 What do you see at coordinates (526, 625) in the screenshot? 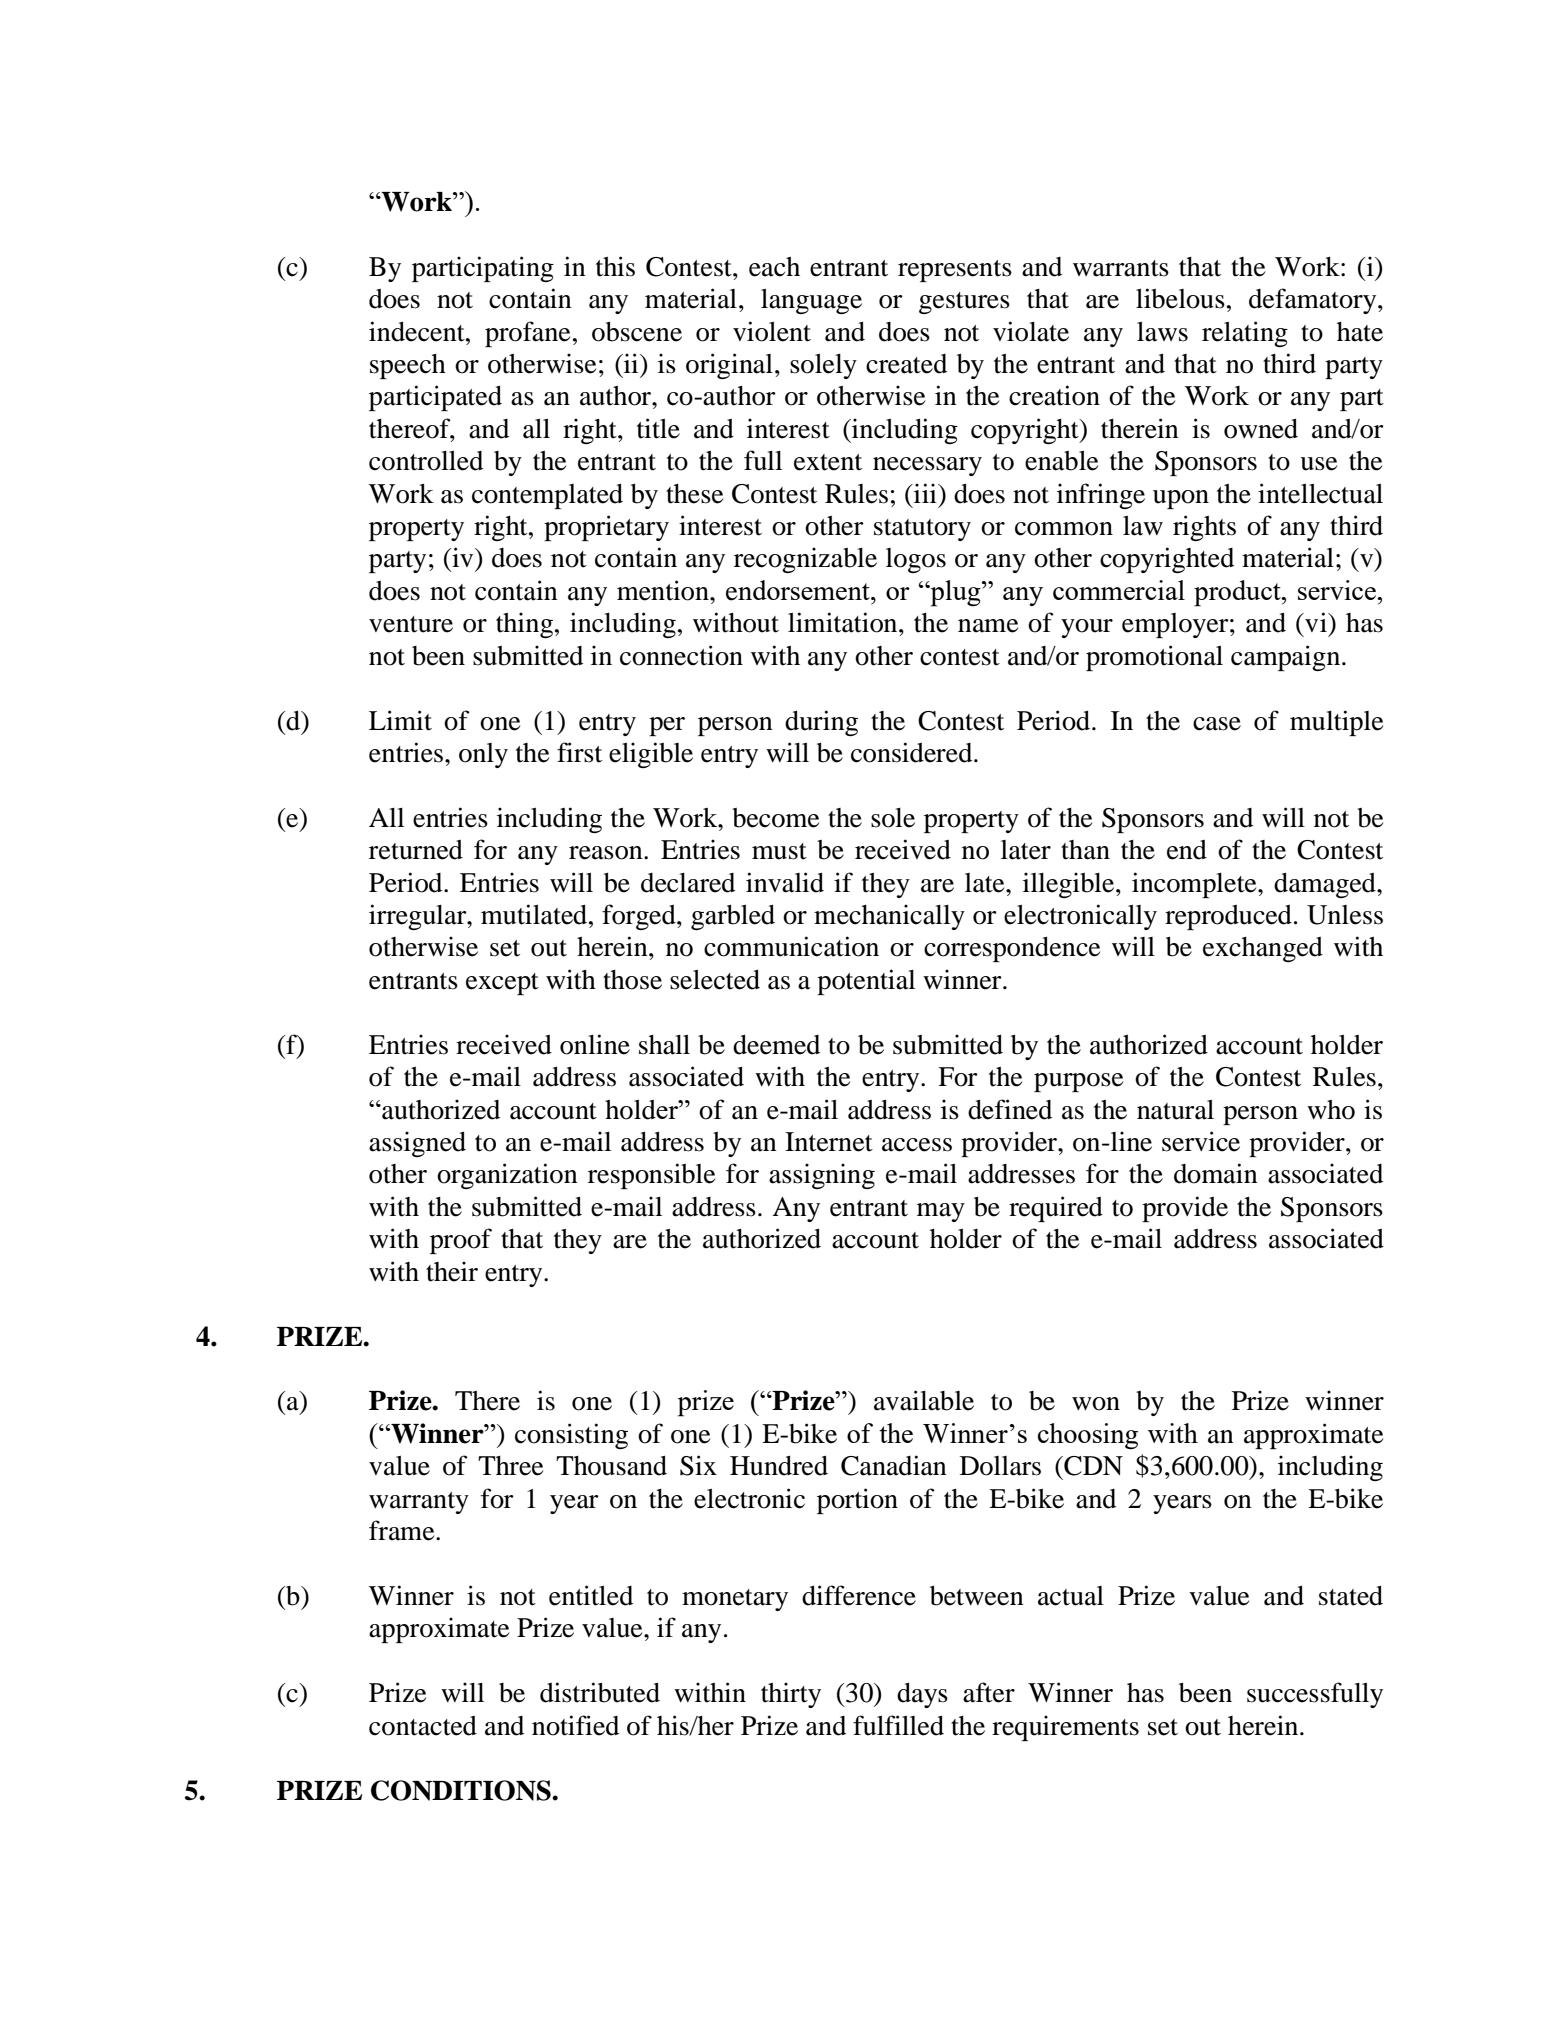
I see `thing` at bounding box center [526, 625].
